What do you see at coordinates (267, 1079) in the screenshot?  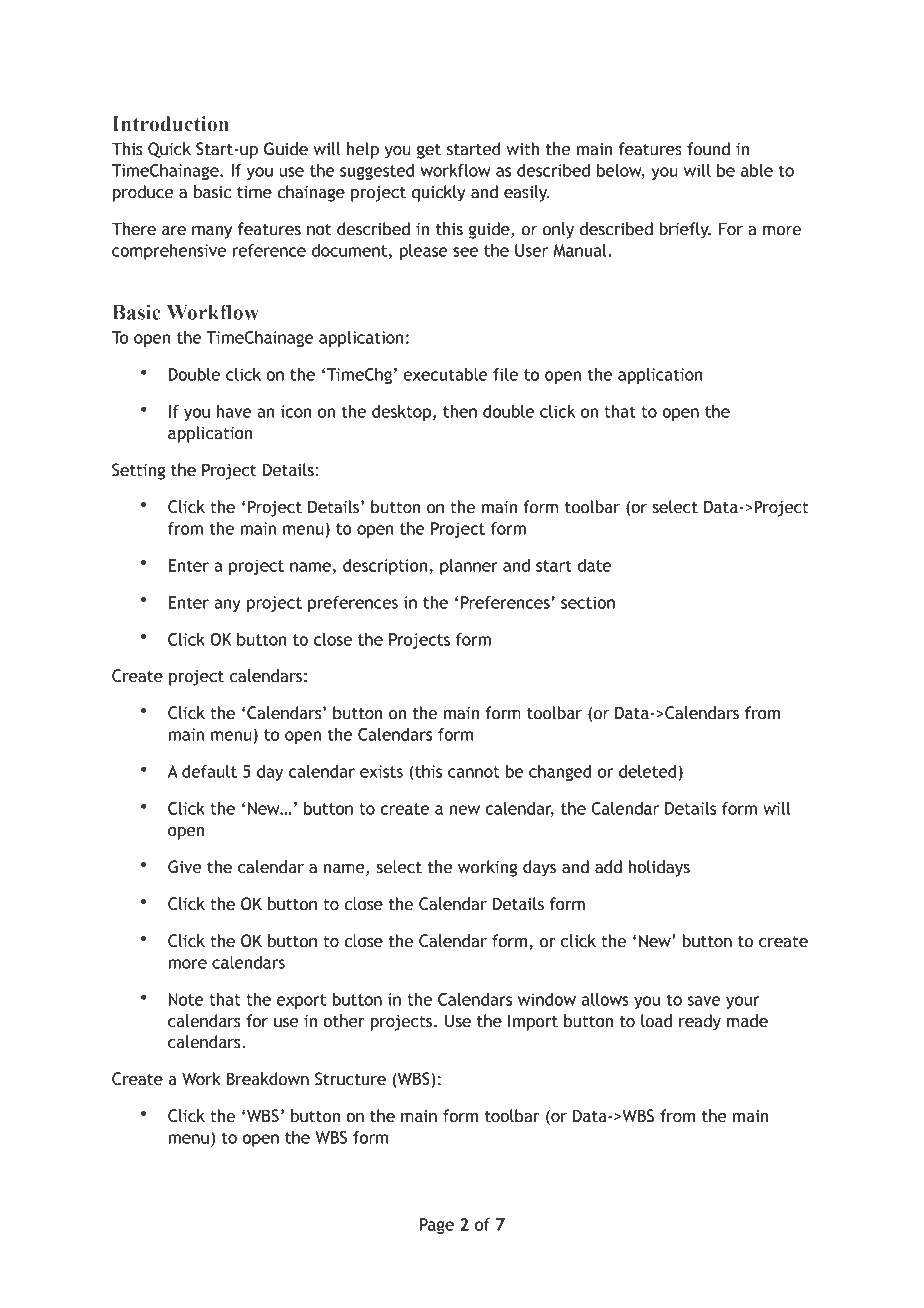 I see `Breakdown` at bounding box center [267, 1079].
